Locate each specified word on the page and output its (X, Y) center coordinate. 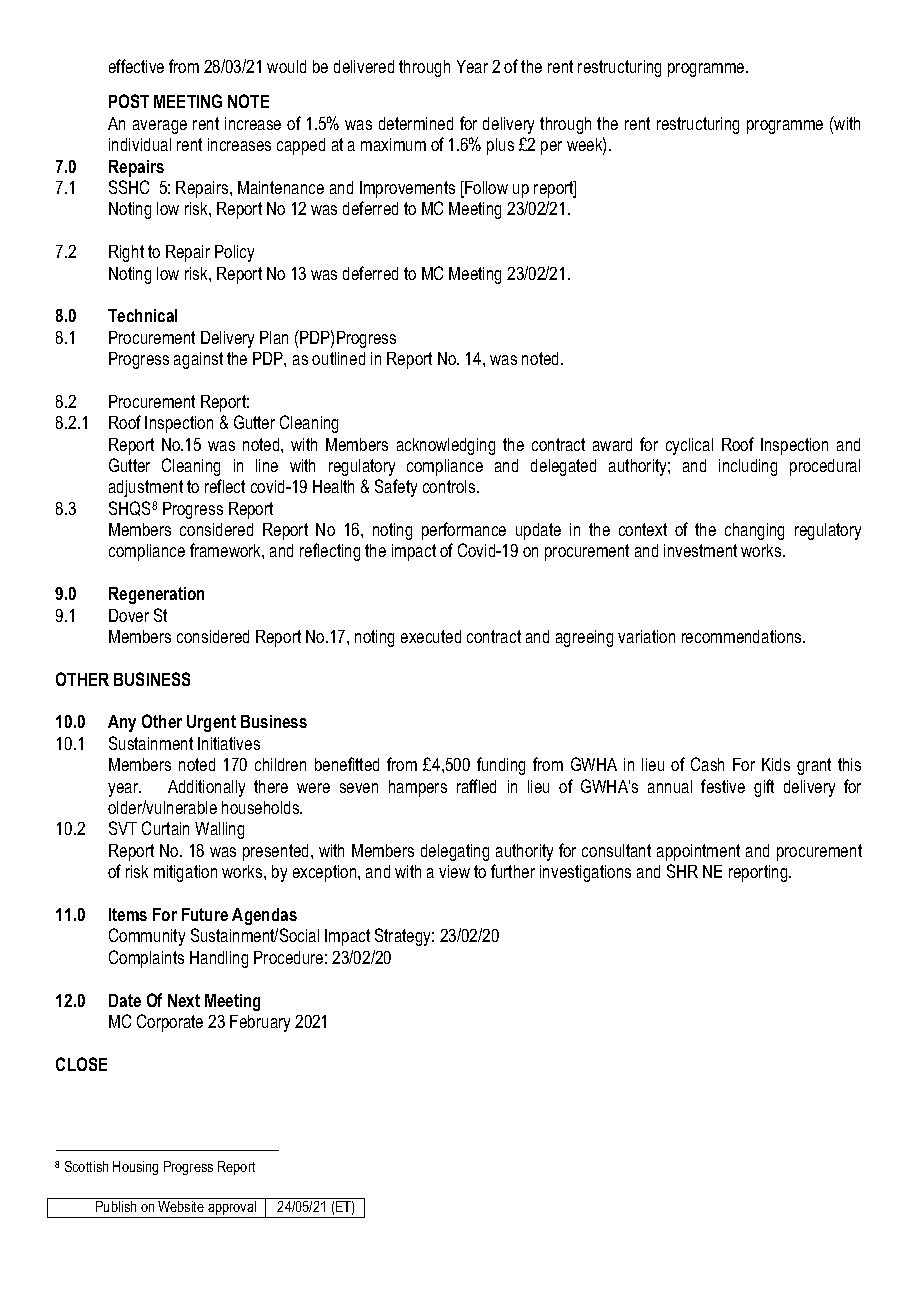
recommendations (743, 636)
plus (500, 146)
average (160, 127)
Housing (135, 1168)
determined (416, 123)
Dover (129, 615)
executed (431, 636)
